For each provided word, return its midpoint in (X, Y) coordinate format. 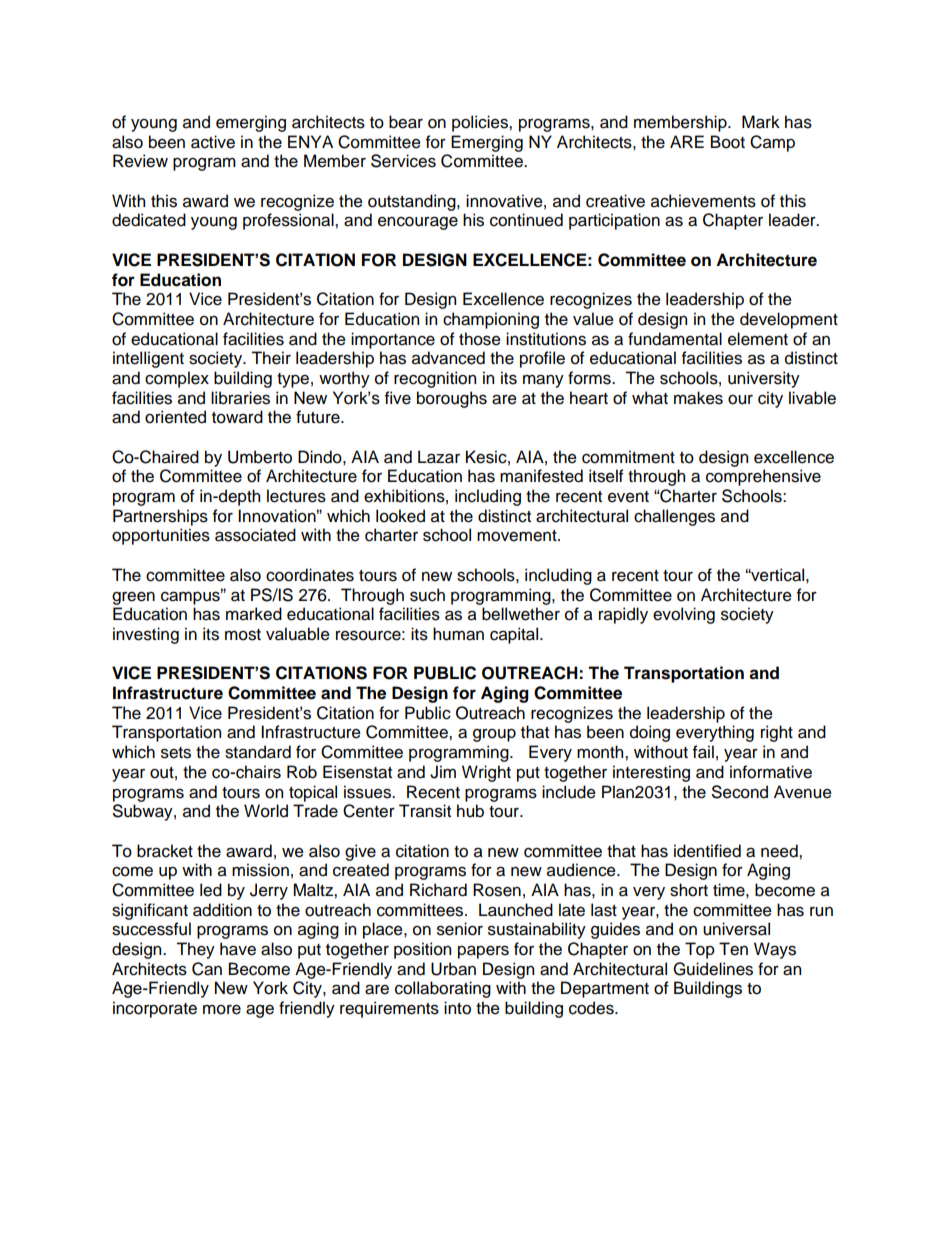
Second (740, 792)
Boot (728, 142)
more (222, 1009)
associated (255, 535)
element (758, 339)
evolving (684, 615)
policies (481, 123)
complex (177, 379)
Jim (443, 772)
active (213, 142)
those (480, 339)
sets (176, 753)
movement (518, 536)
